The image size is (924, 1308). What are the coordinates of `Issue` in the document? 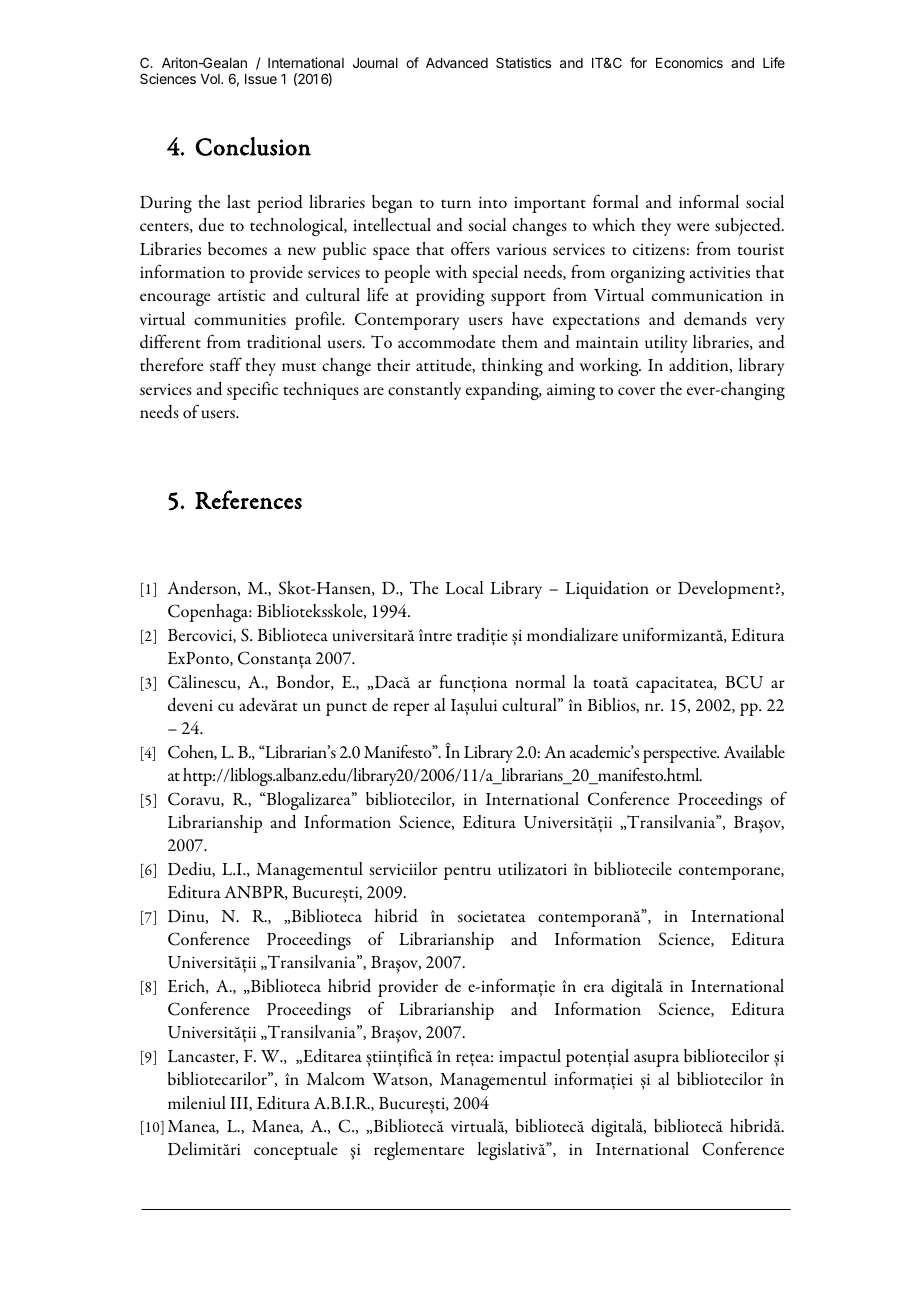 It's located at (261, 79).
